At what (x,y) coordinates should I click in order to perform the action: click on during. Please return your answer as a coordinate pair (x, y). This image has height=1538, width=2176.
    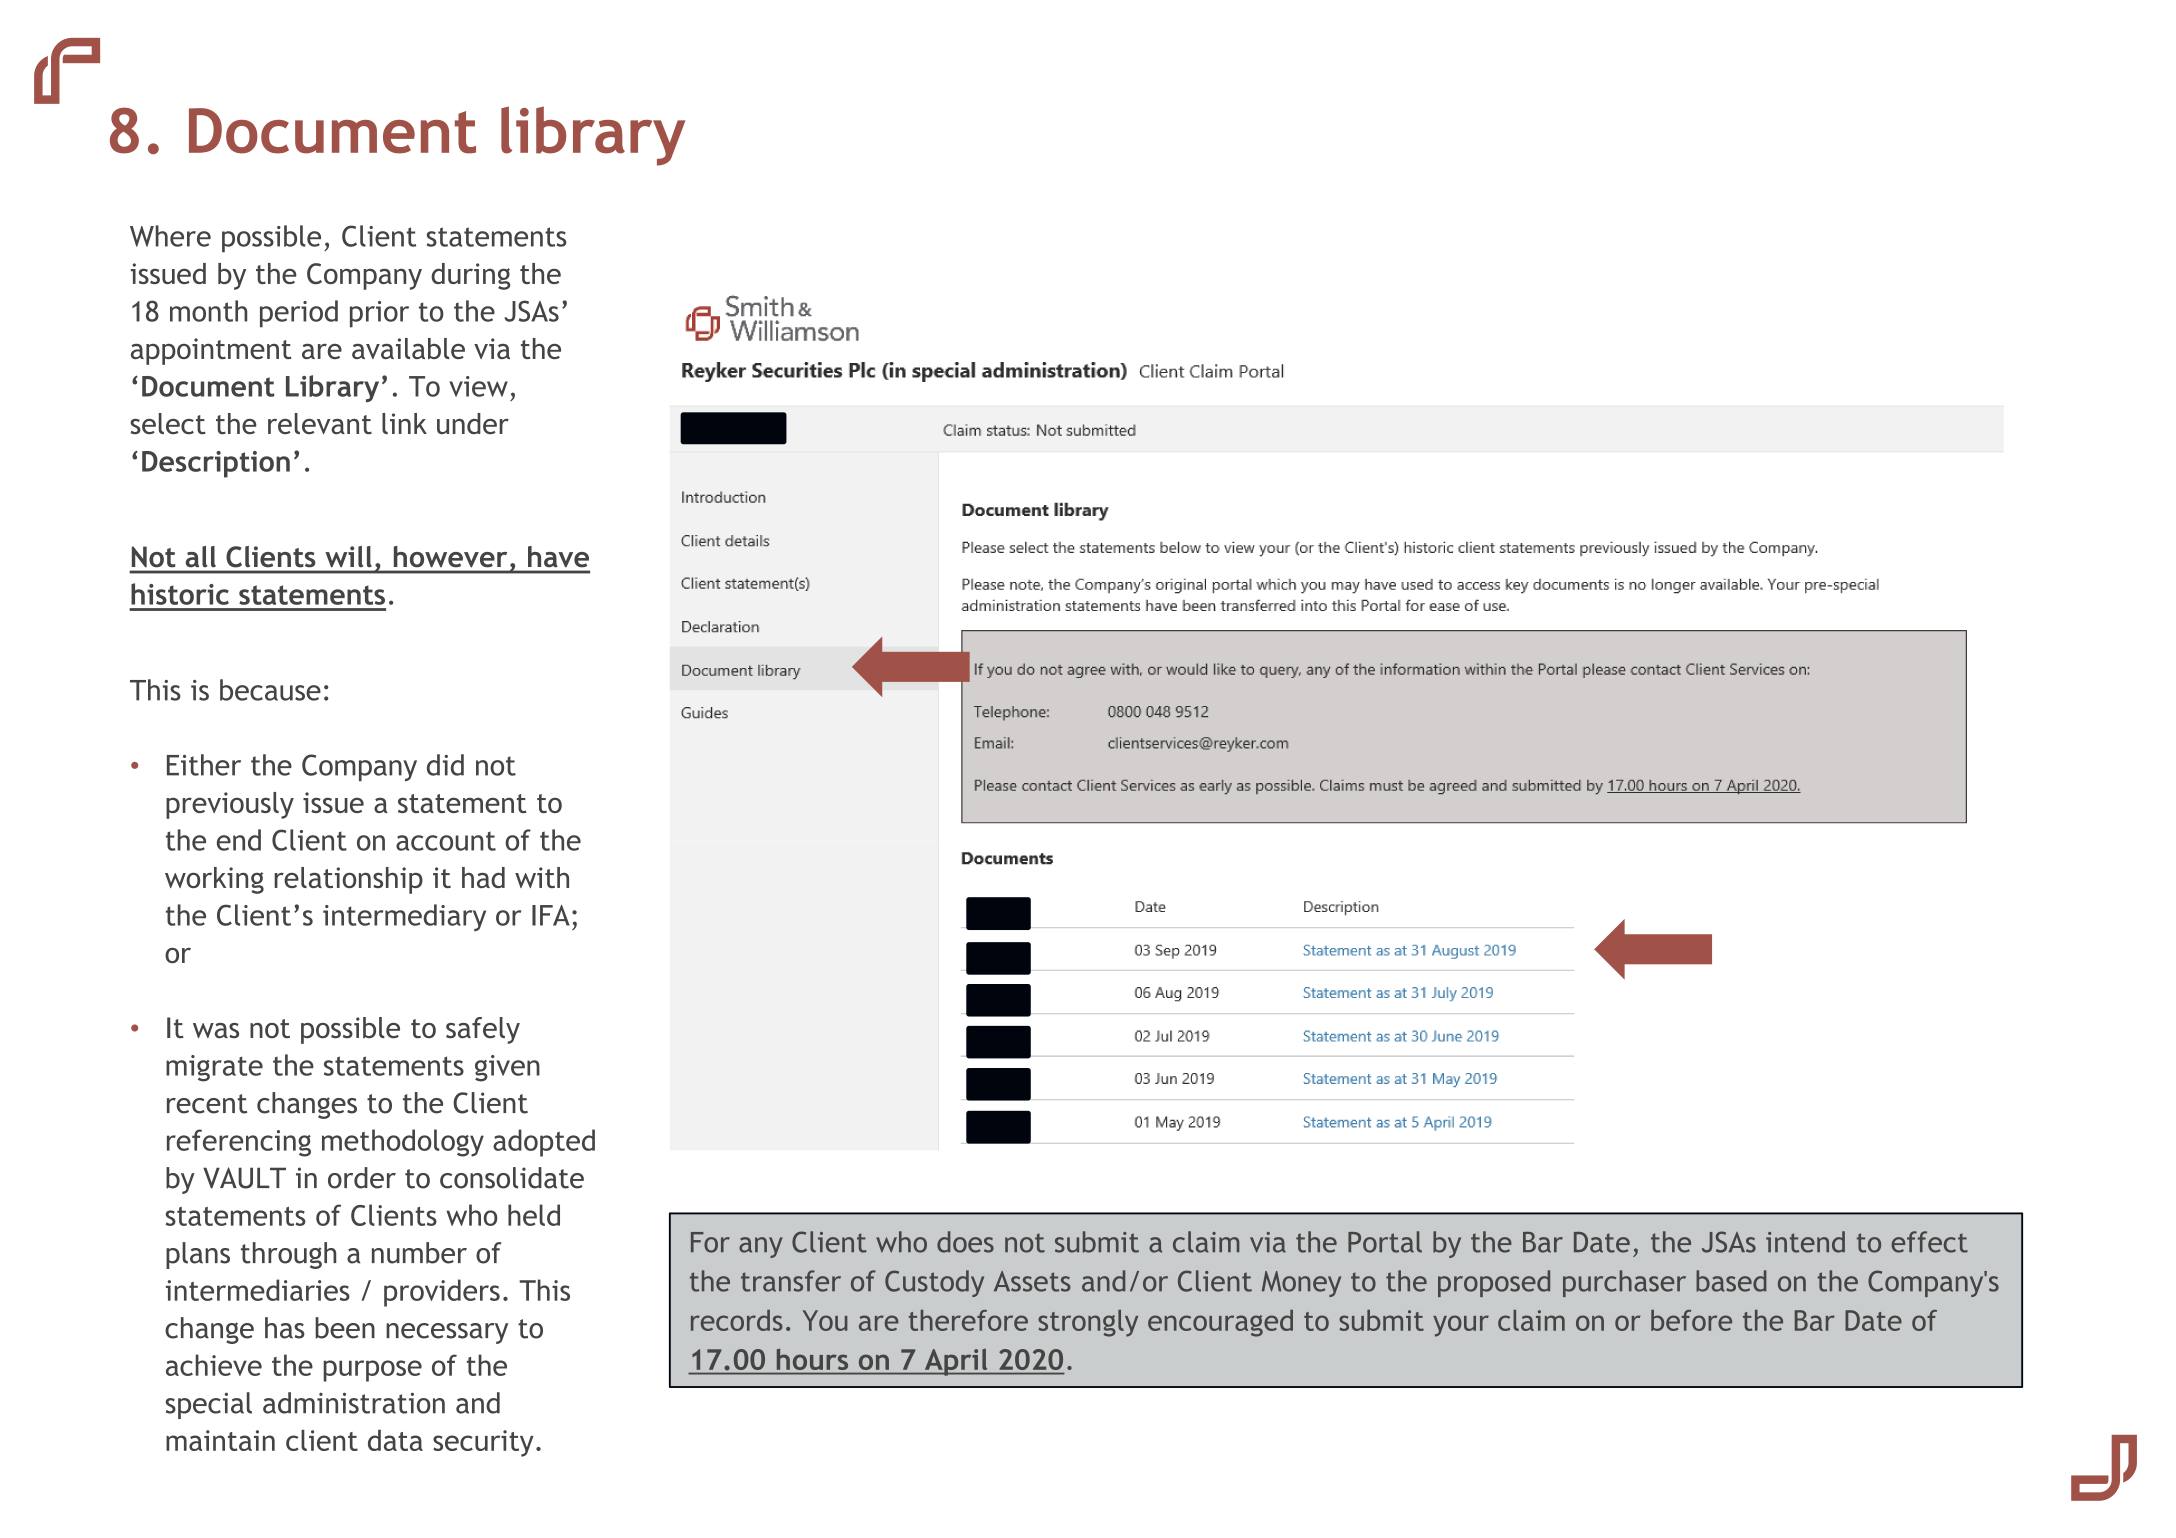
    Looking at the image, I should click on (470, 276).
